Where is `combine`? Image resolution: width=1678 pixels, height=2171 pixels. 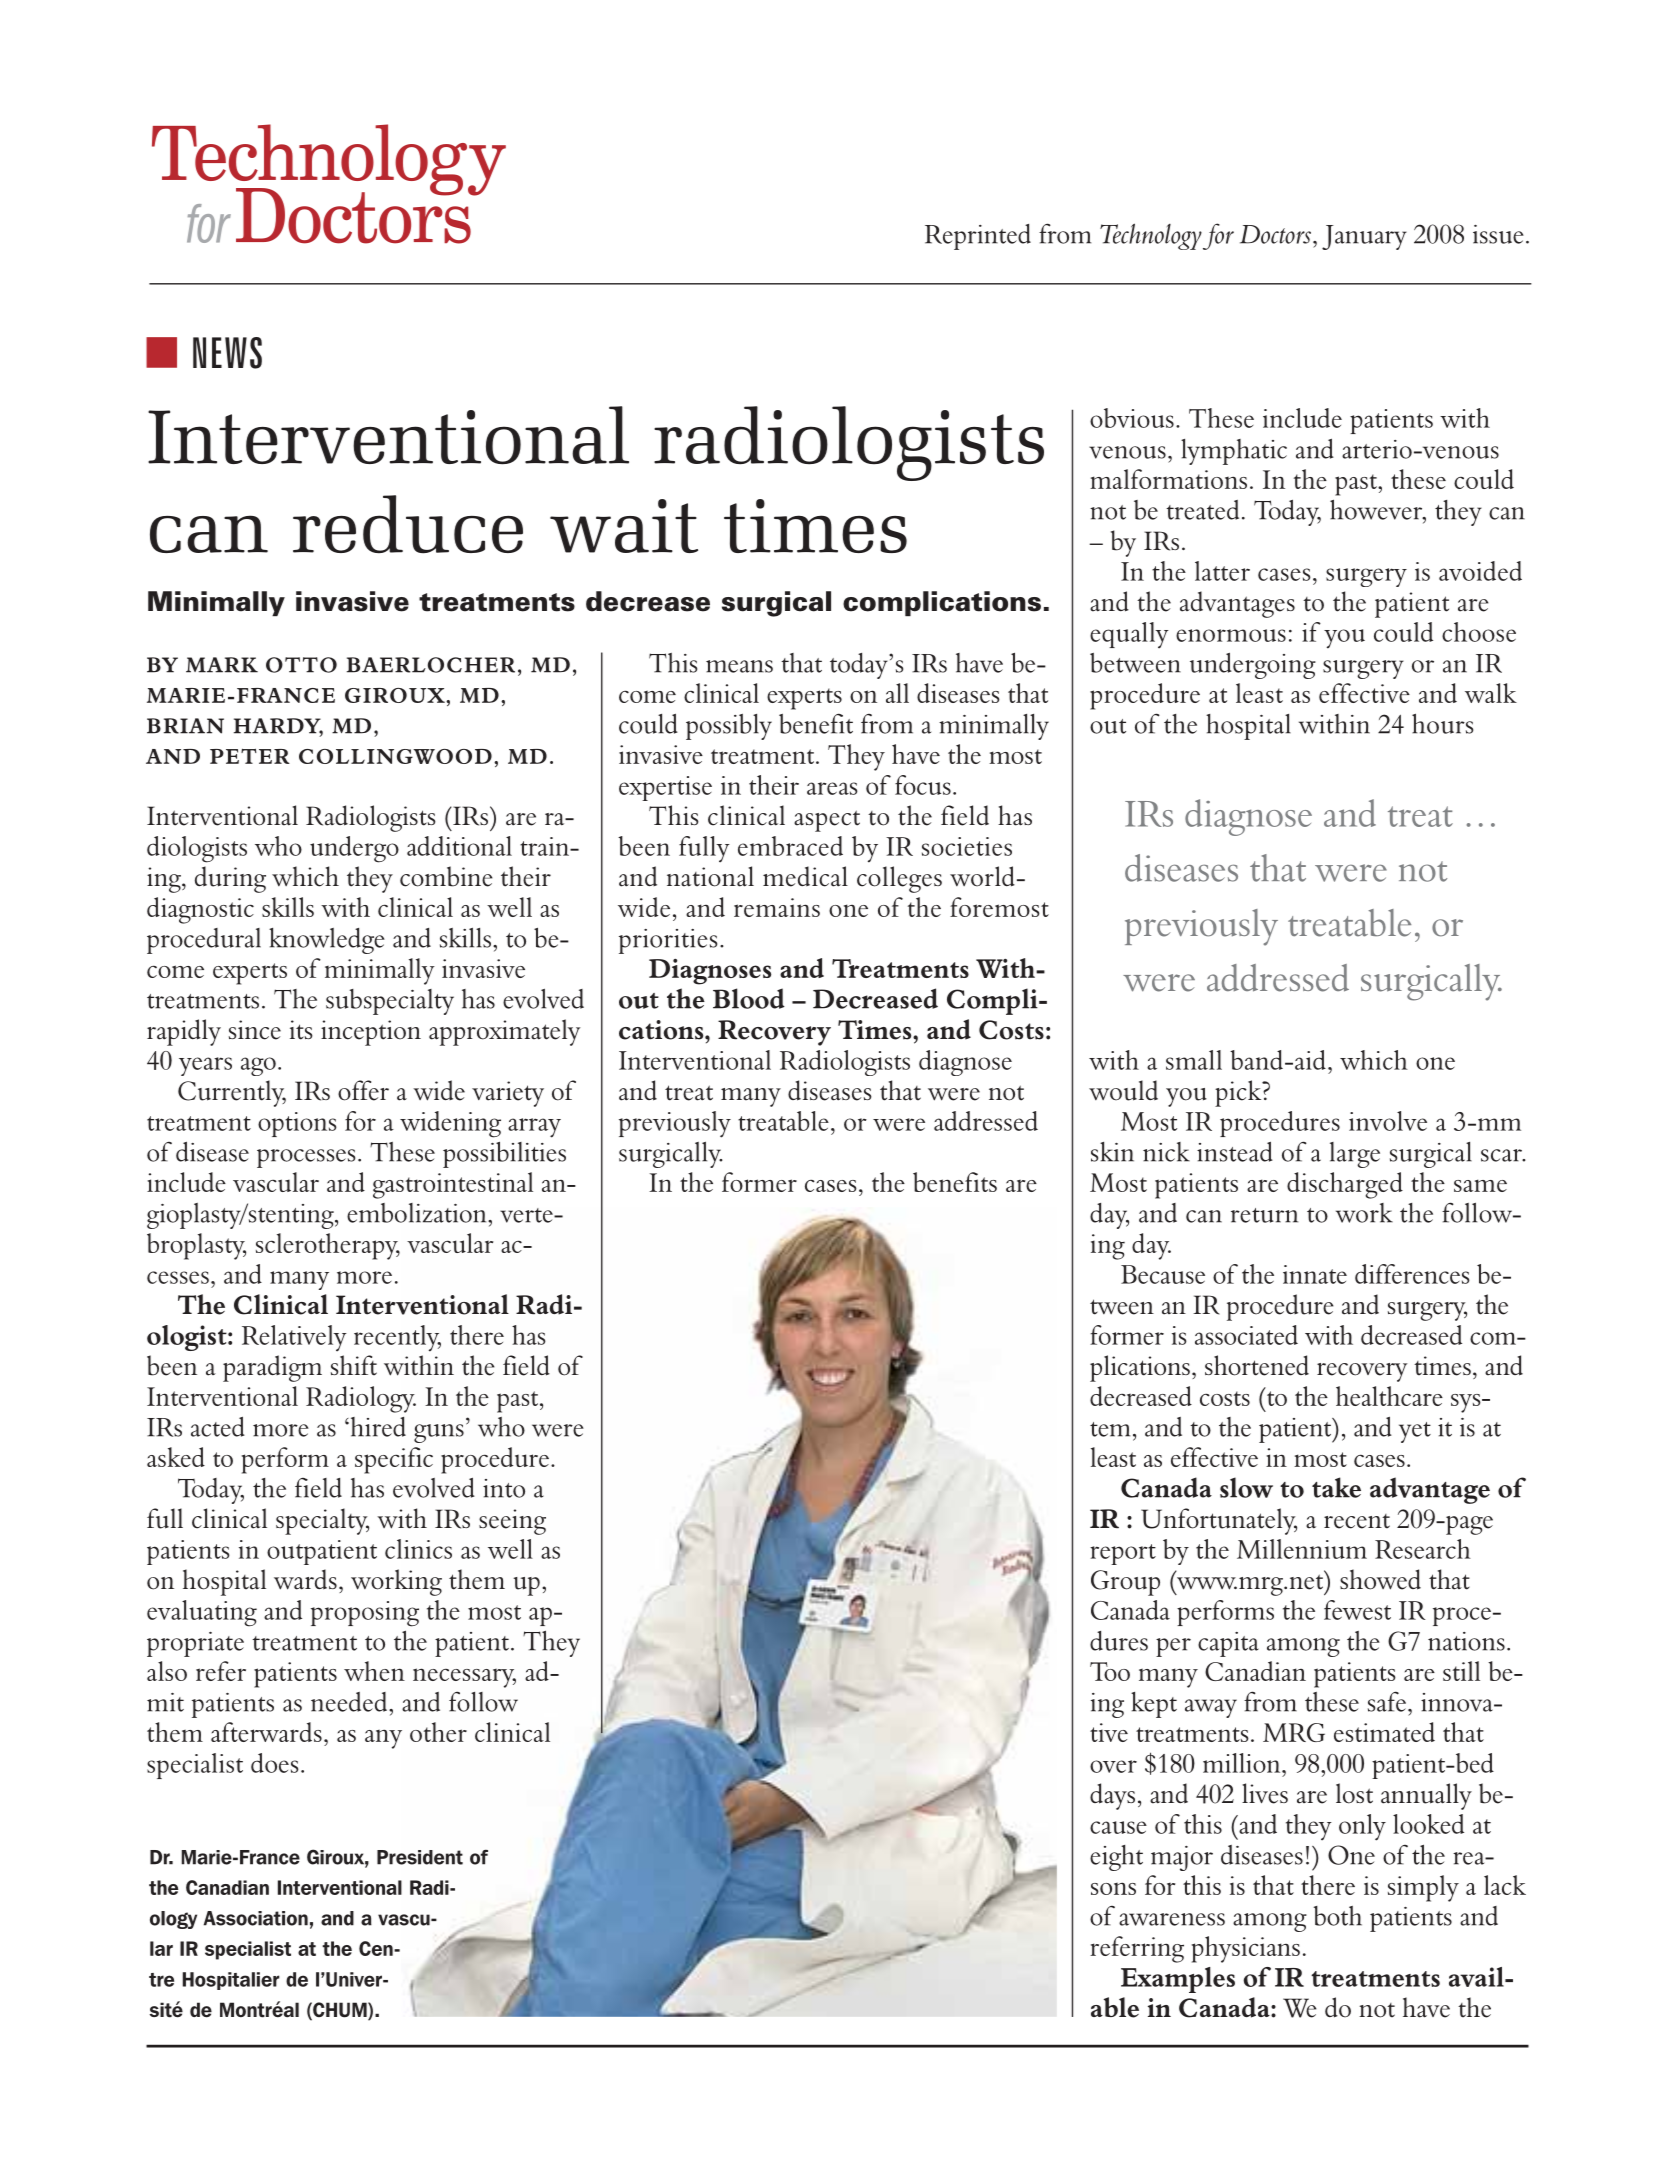 combine is located at coordinates (446, 876).
